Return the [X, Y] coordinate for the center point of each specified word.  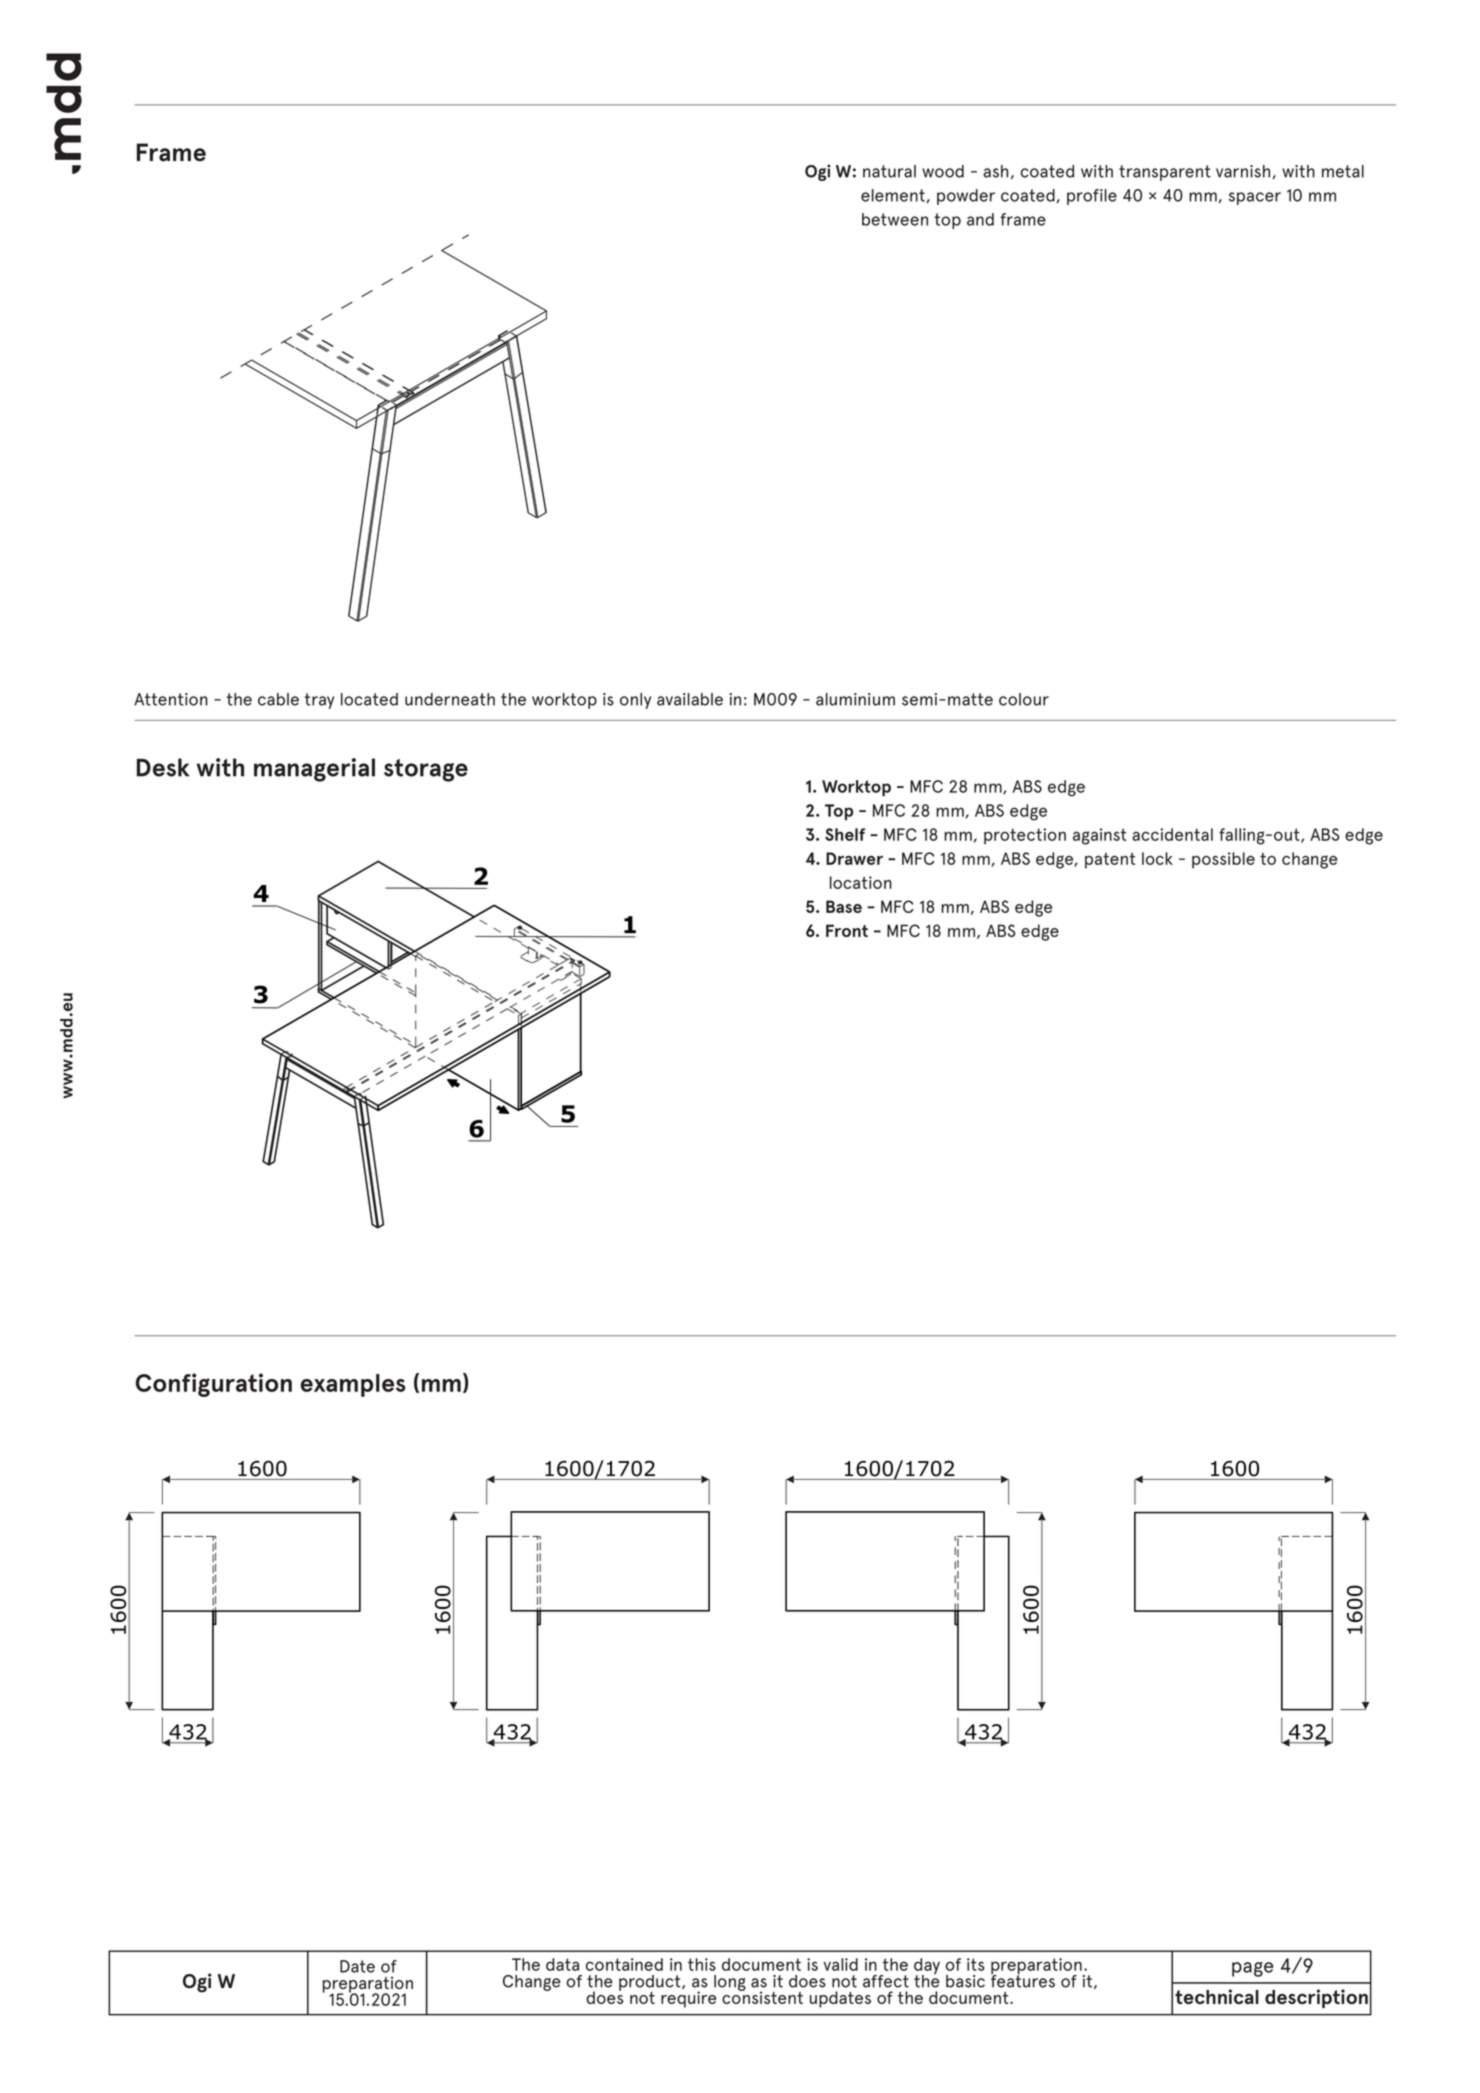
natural [889, 171]
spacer [1255, 198]
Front [847, 930]
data [562, 1964]
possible [1223, 860]
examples [353, 1385]
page [1252, 1969]
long [730, 1983]
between [895, 219]
